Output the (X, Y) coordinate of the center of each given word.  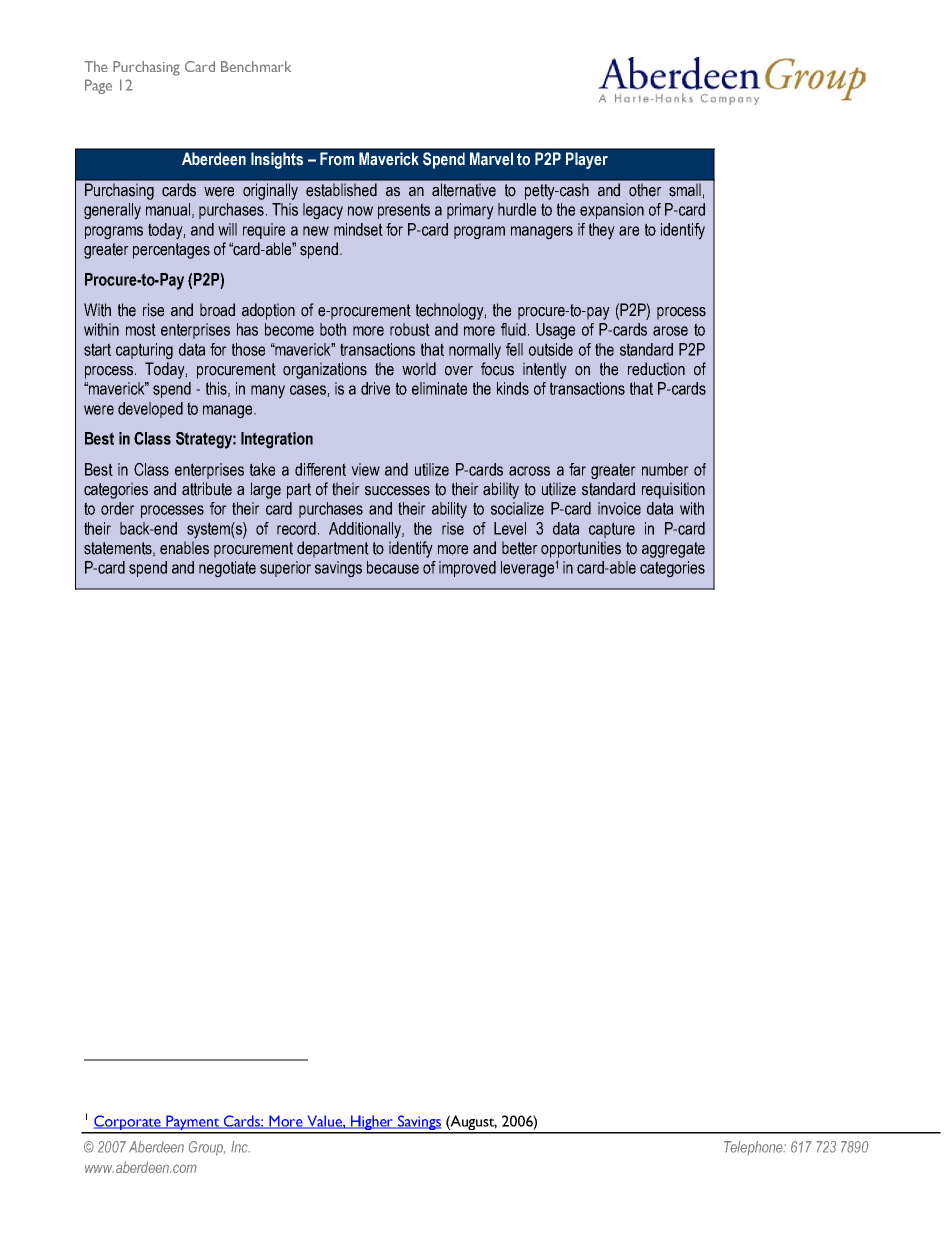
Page (98, 86)
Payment (193, 1124)
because (393, 567)
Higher (372, 1124)
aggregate (673, 550)
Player (587, 160)
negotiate (227, 569)
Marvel (491, 159)
